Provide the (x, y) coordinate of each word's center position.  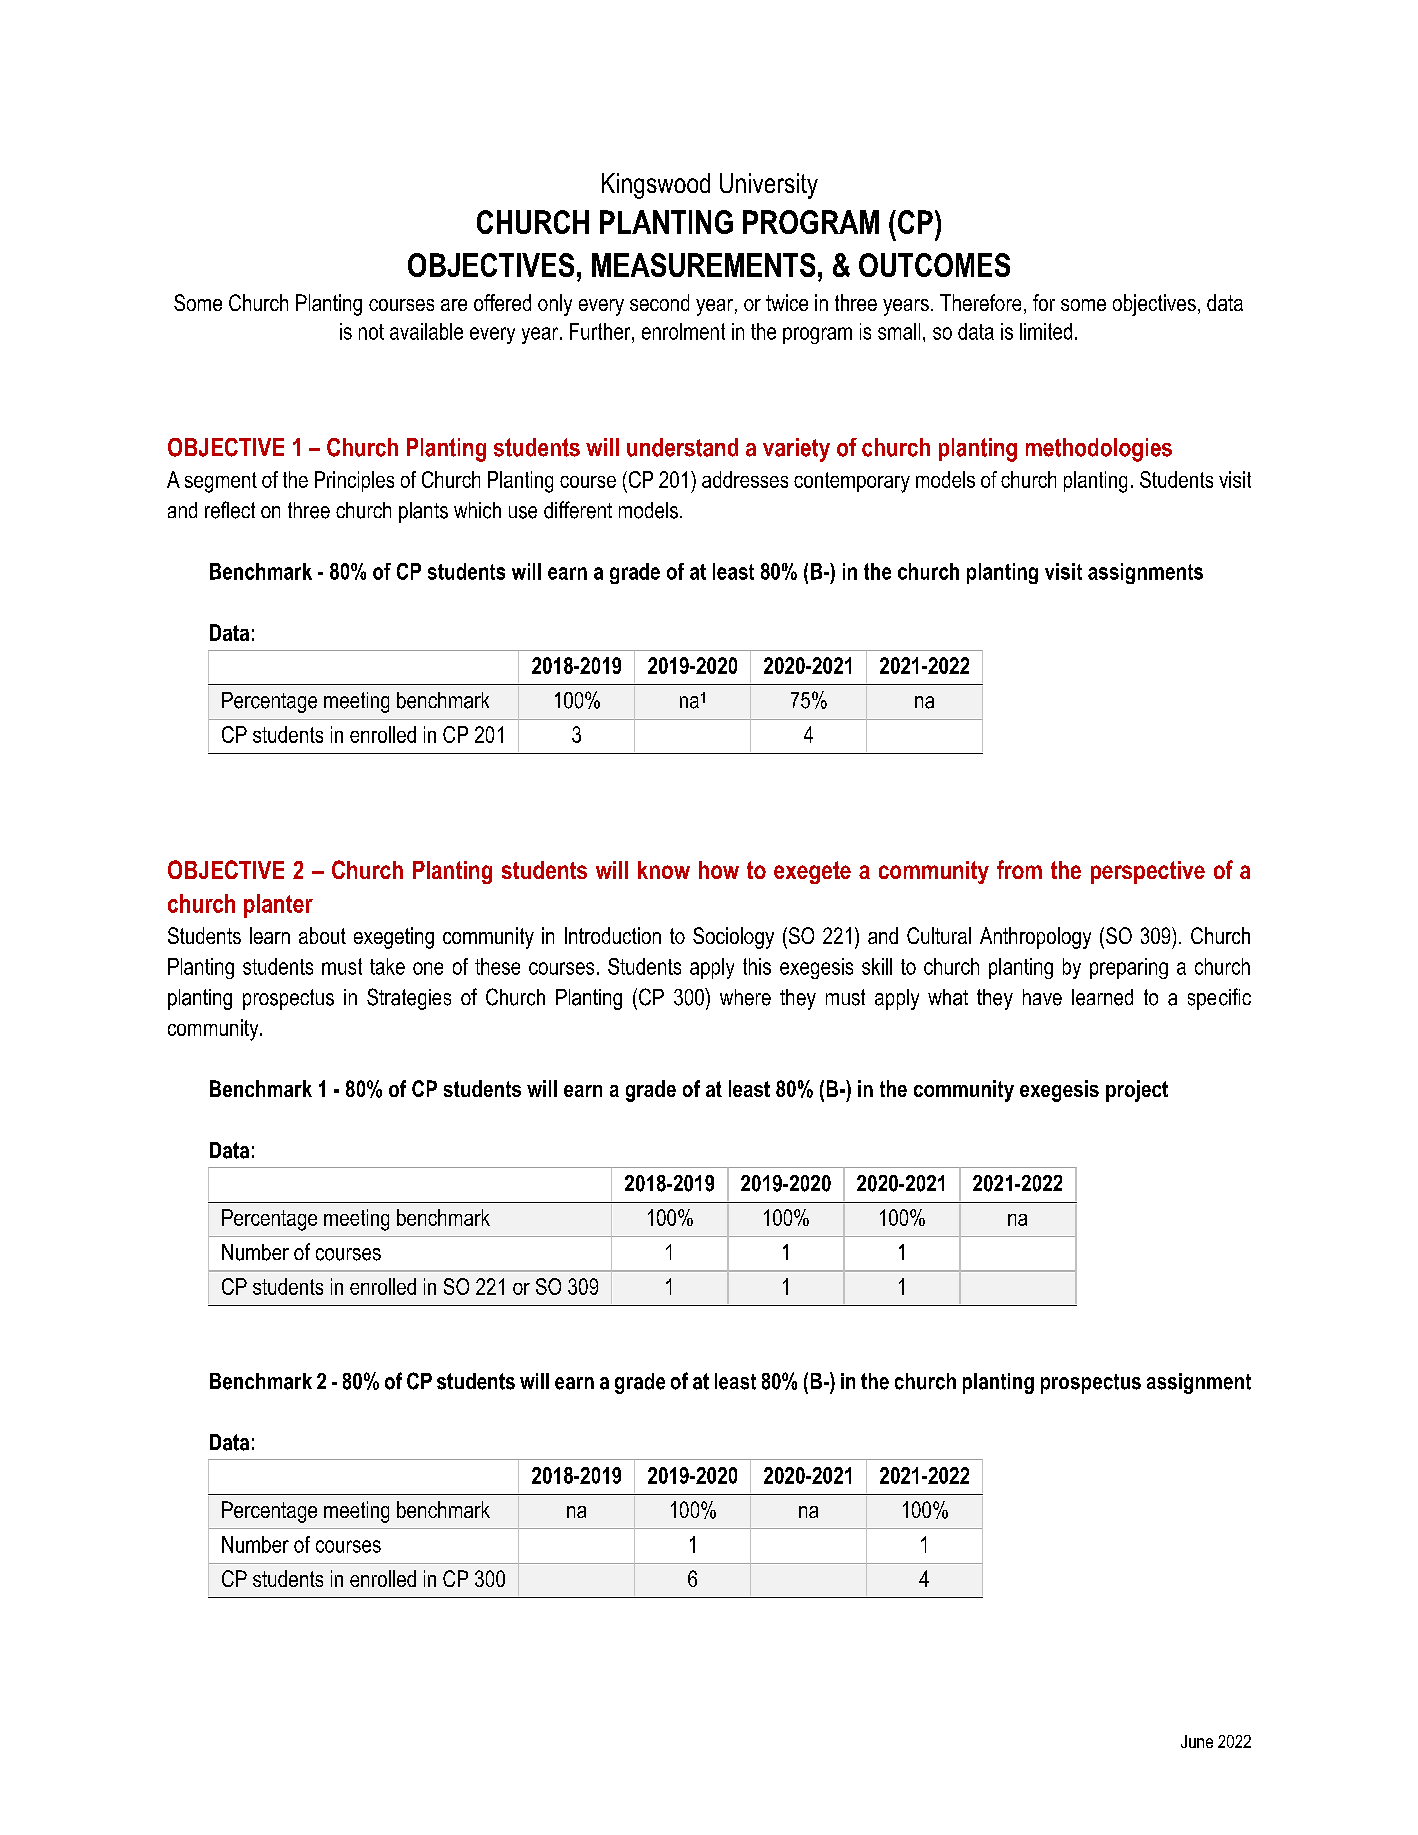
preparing (1129, 968)
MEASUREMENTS (703, 265)
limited (1046, 331)
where (745, 997)
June (1197, 1741)
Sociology (733, 938)
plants (423, 512)
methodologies (1099, 450)
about (322, 935)
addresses (745, 479)
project (1137, 1091)
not (371, 332)
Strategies (409, 999)
